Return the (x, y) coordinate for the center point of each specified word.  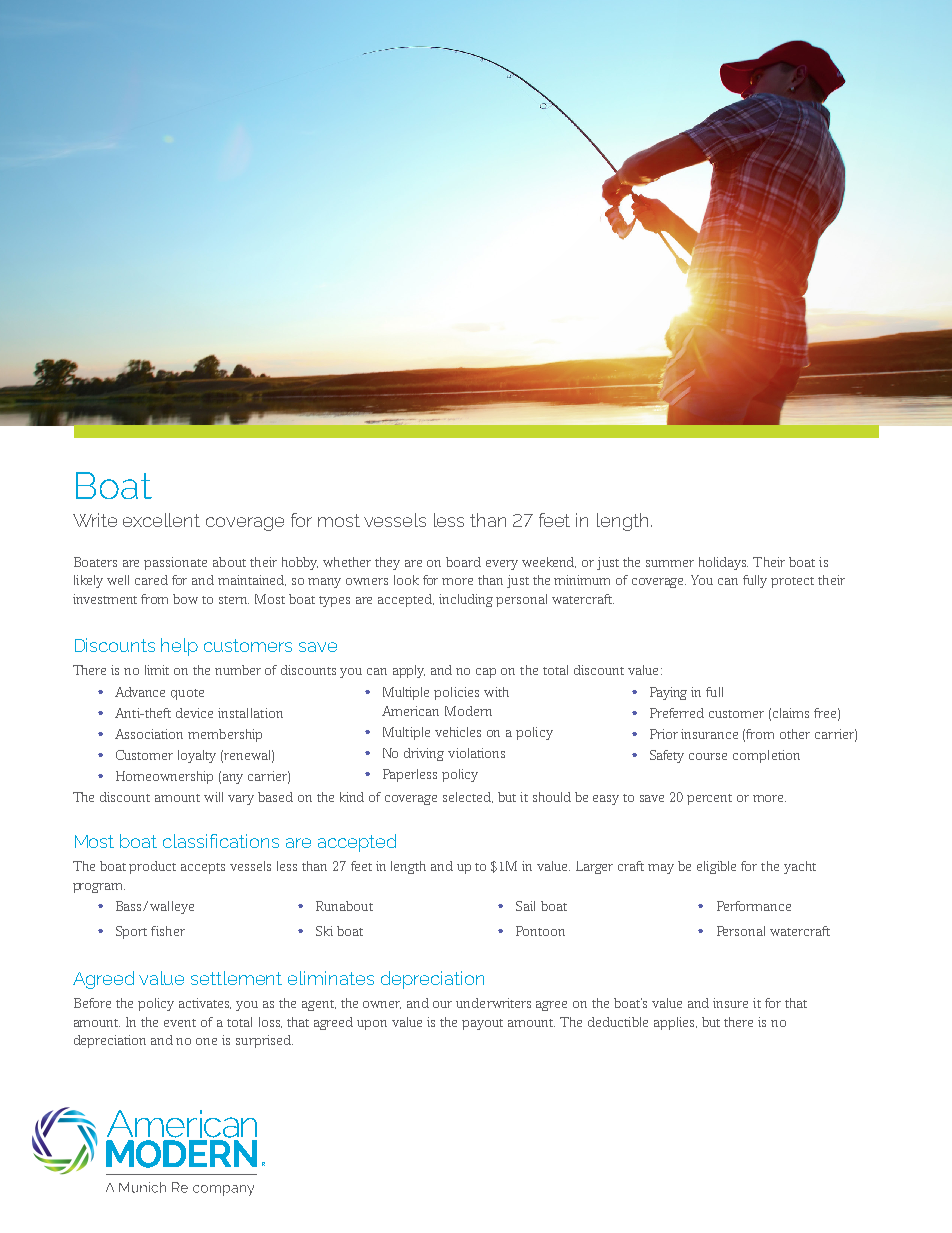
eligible (716, 867)
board (463, 562)
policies (456, 693)
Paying (668, 693)
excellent (161, 520)
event (180, 1023)
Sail (525, 906)
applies (675, 1023)
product (152, 867)
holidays (723, 563)
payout (482, 1024)
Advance (140, 692)
